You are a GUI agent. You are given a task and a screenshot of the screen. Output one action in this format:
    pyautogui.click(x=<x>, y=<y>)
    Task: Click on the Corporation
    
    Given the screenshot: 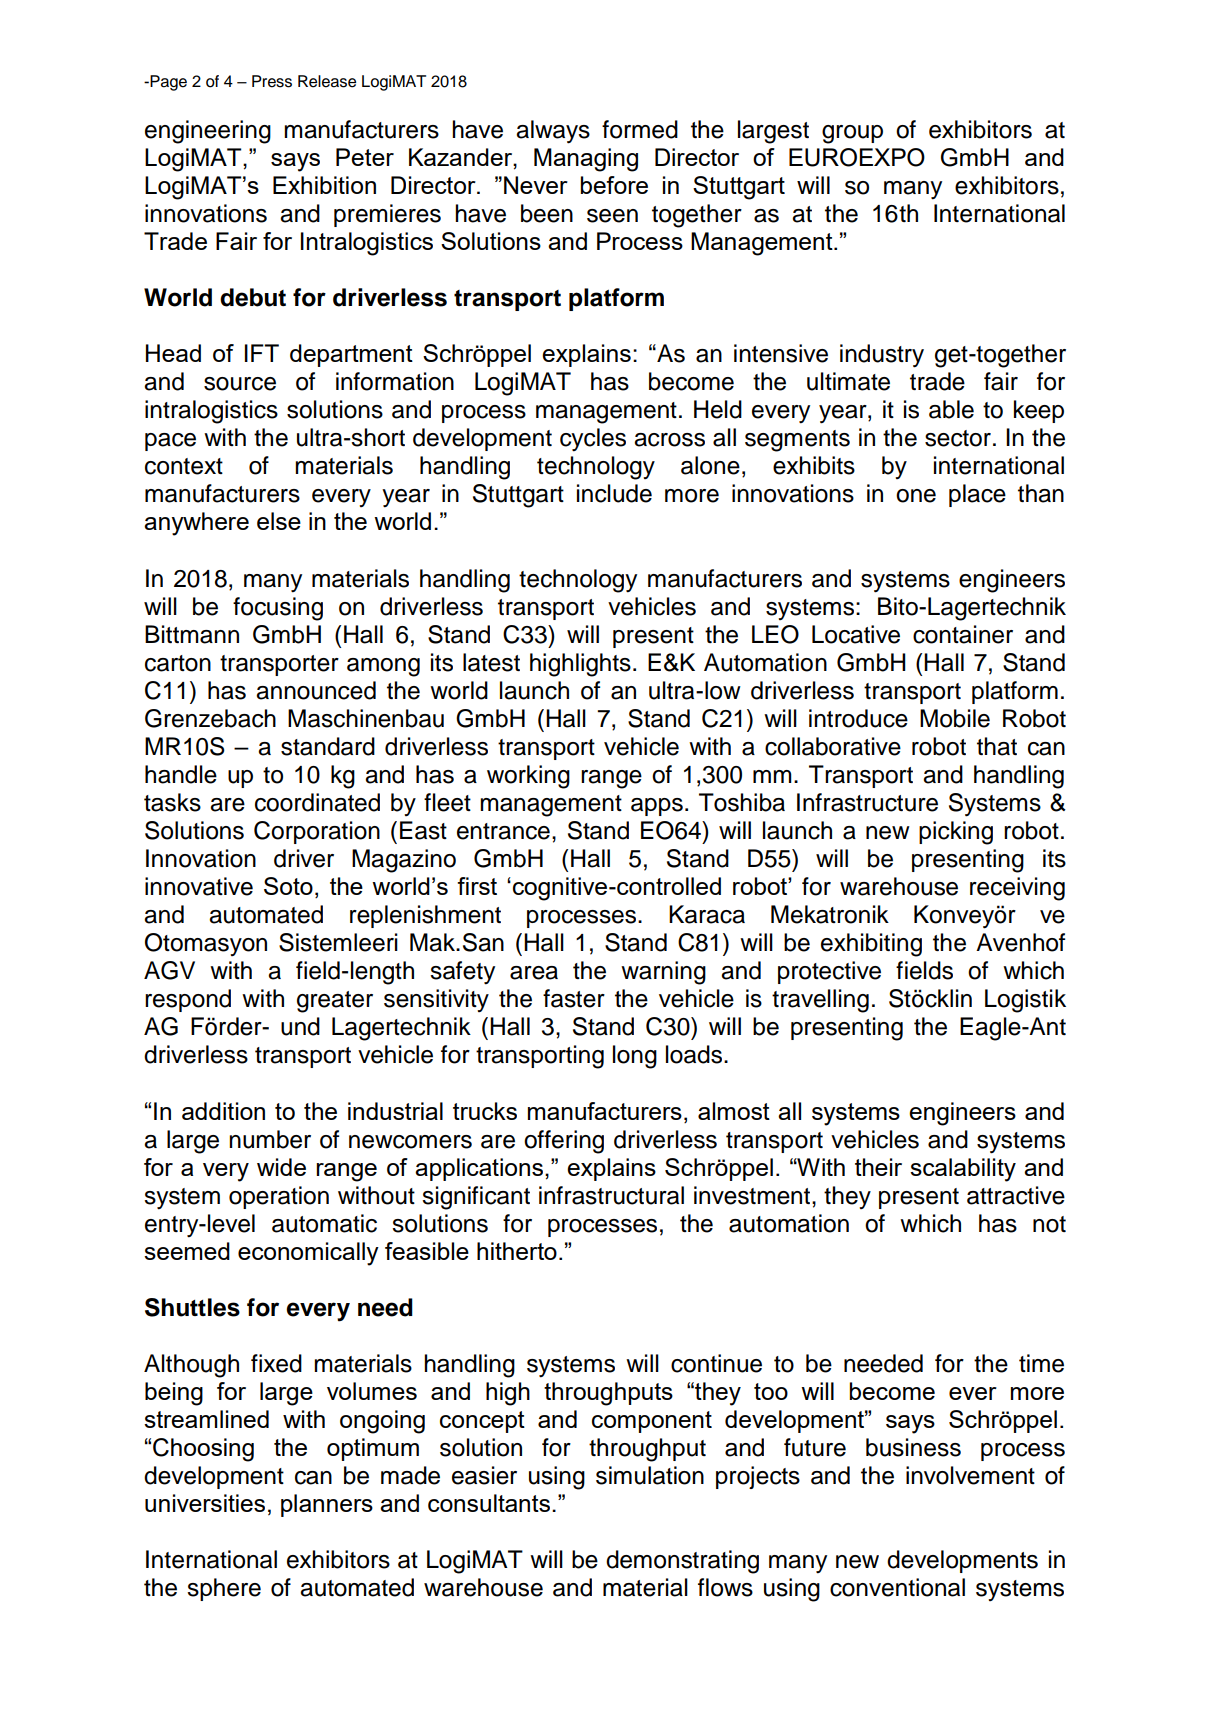 What is the action you would take?
    pyautogui.click(x=317, y=832)
